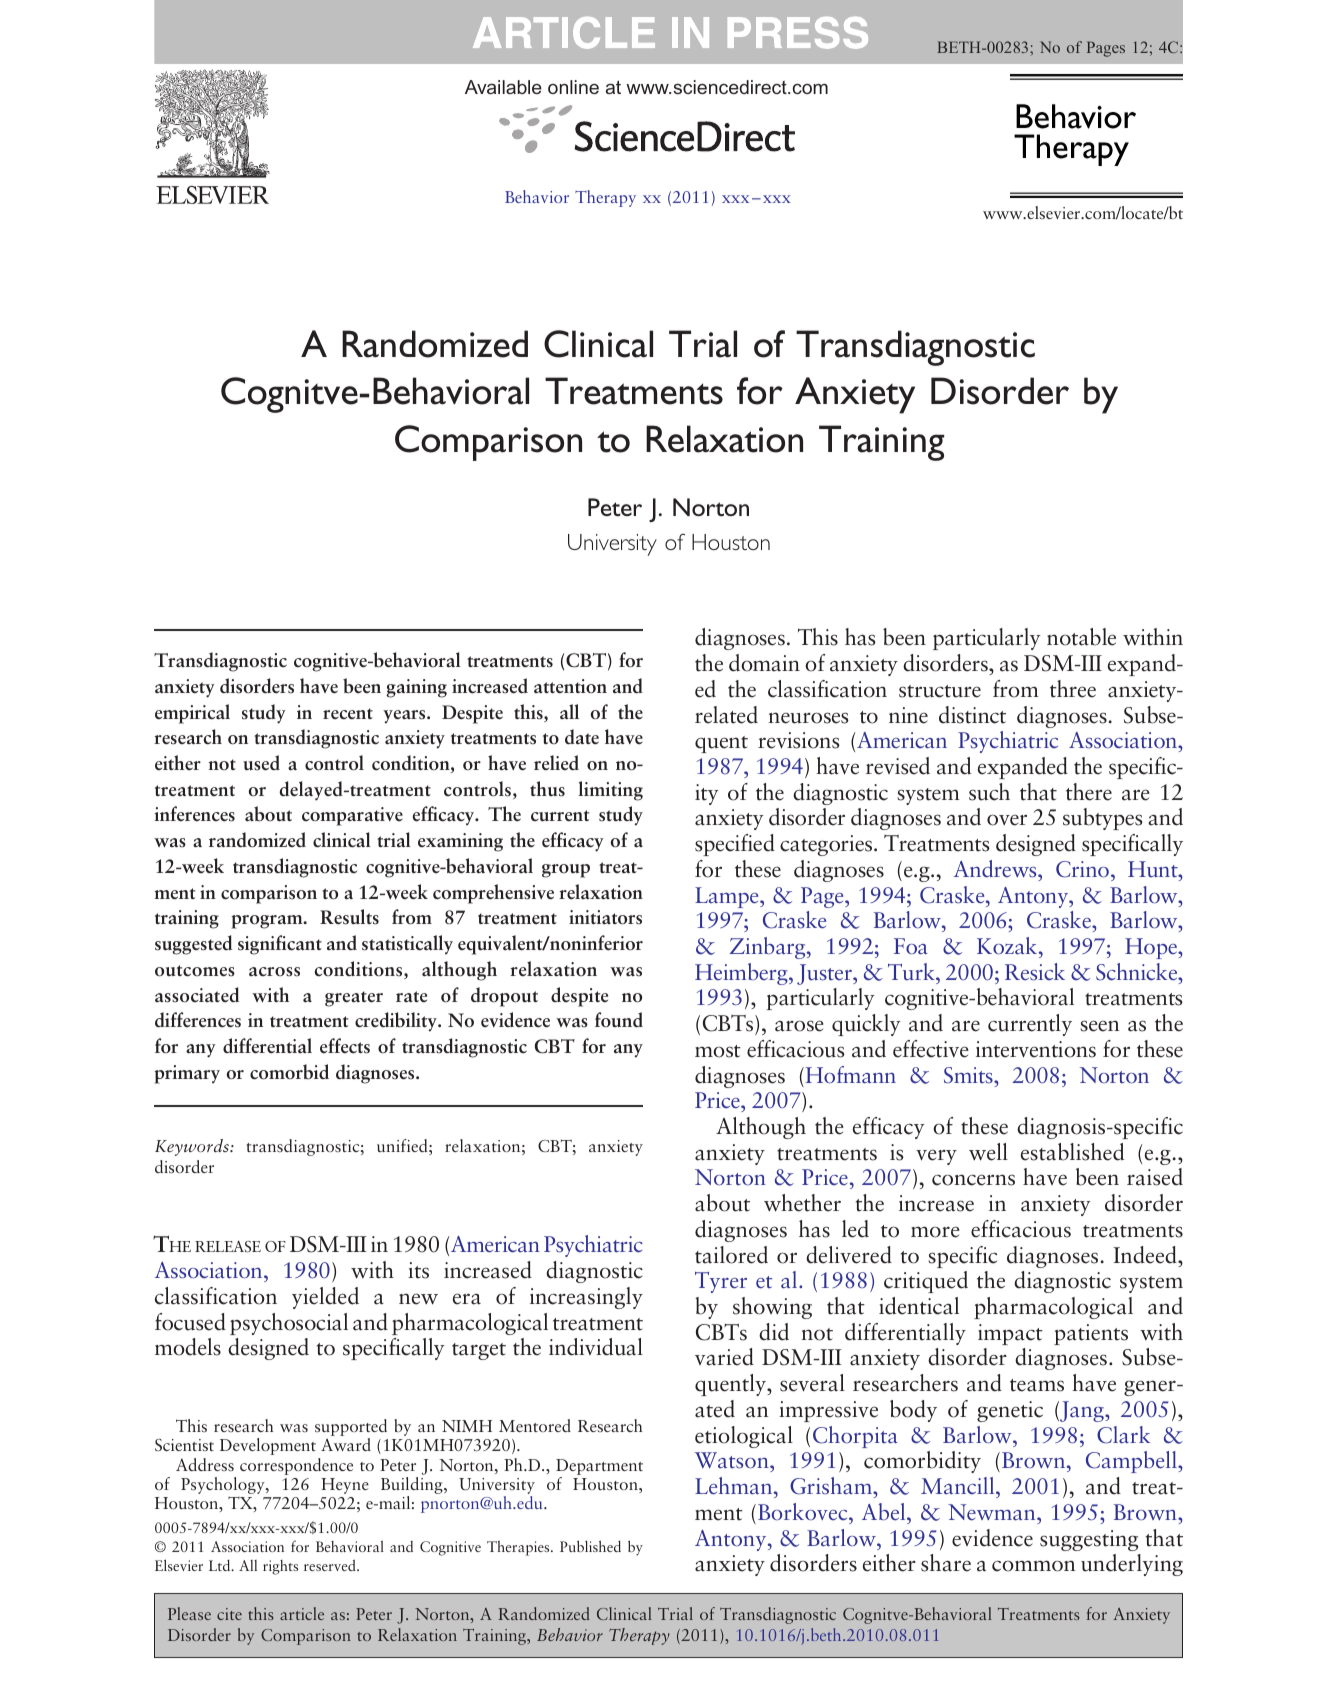 This screenshot has height=1704, width=1317. What do you see at coordinates (735, 845) in the screenshot?
I see `specified` at bounding box center [735, 845].
